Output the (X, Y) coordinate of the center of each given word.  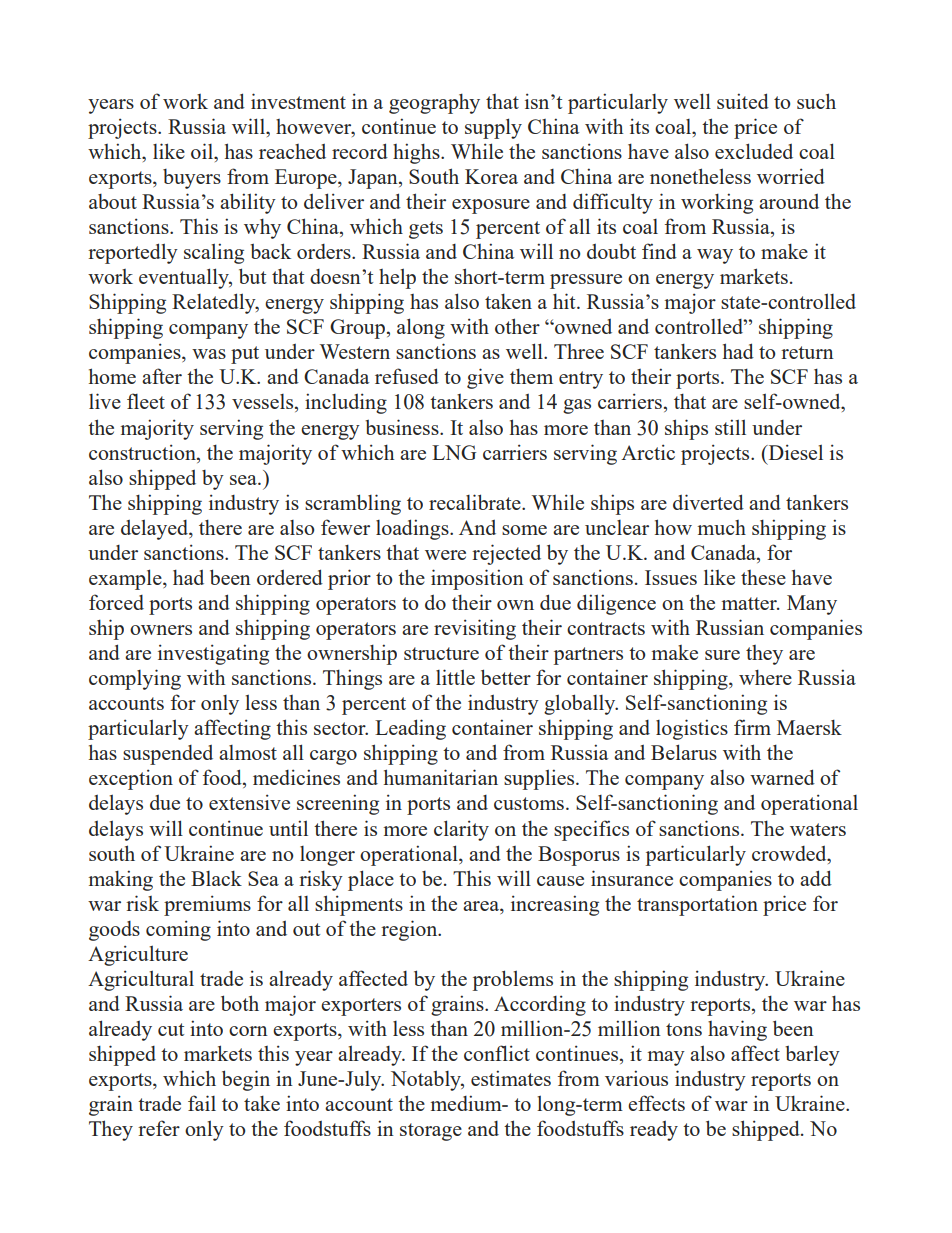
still (730, 427)
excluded (754, 151)
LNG (454, 452)
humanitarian (441, 777)
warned (782, 777)
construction (143, 452)
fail (202, 1103)
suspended (168, 755)
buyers (192, 179)
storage (431, 1132)
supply (493, 128)
